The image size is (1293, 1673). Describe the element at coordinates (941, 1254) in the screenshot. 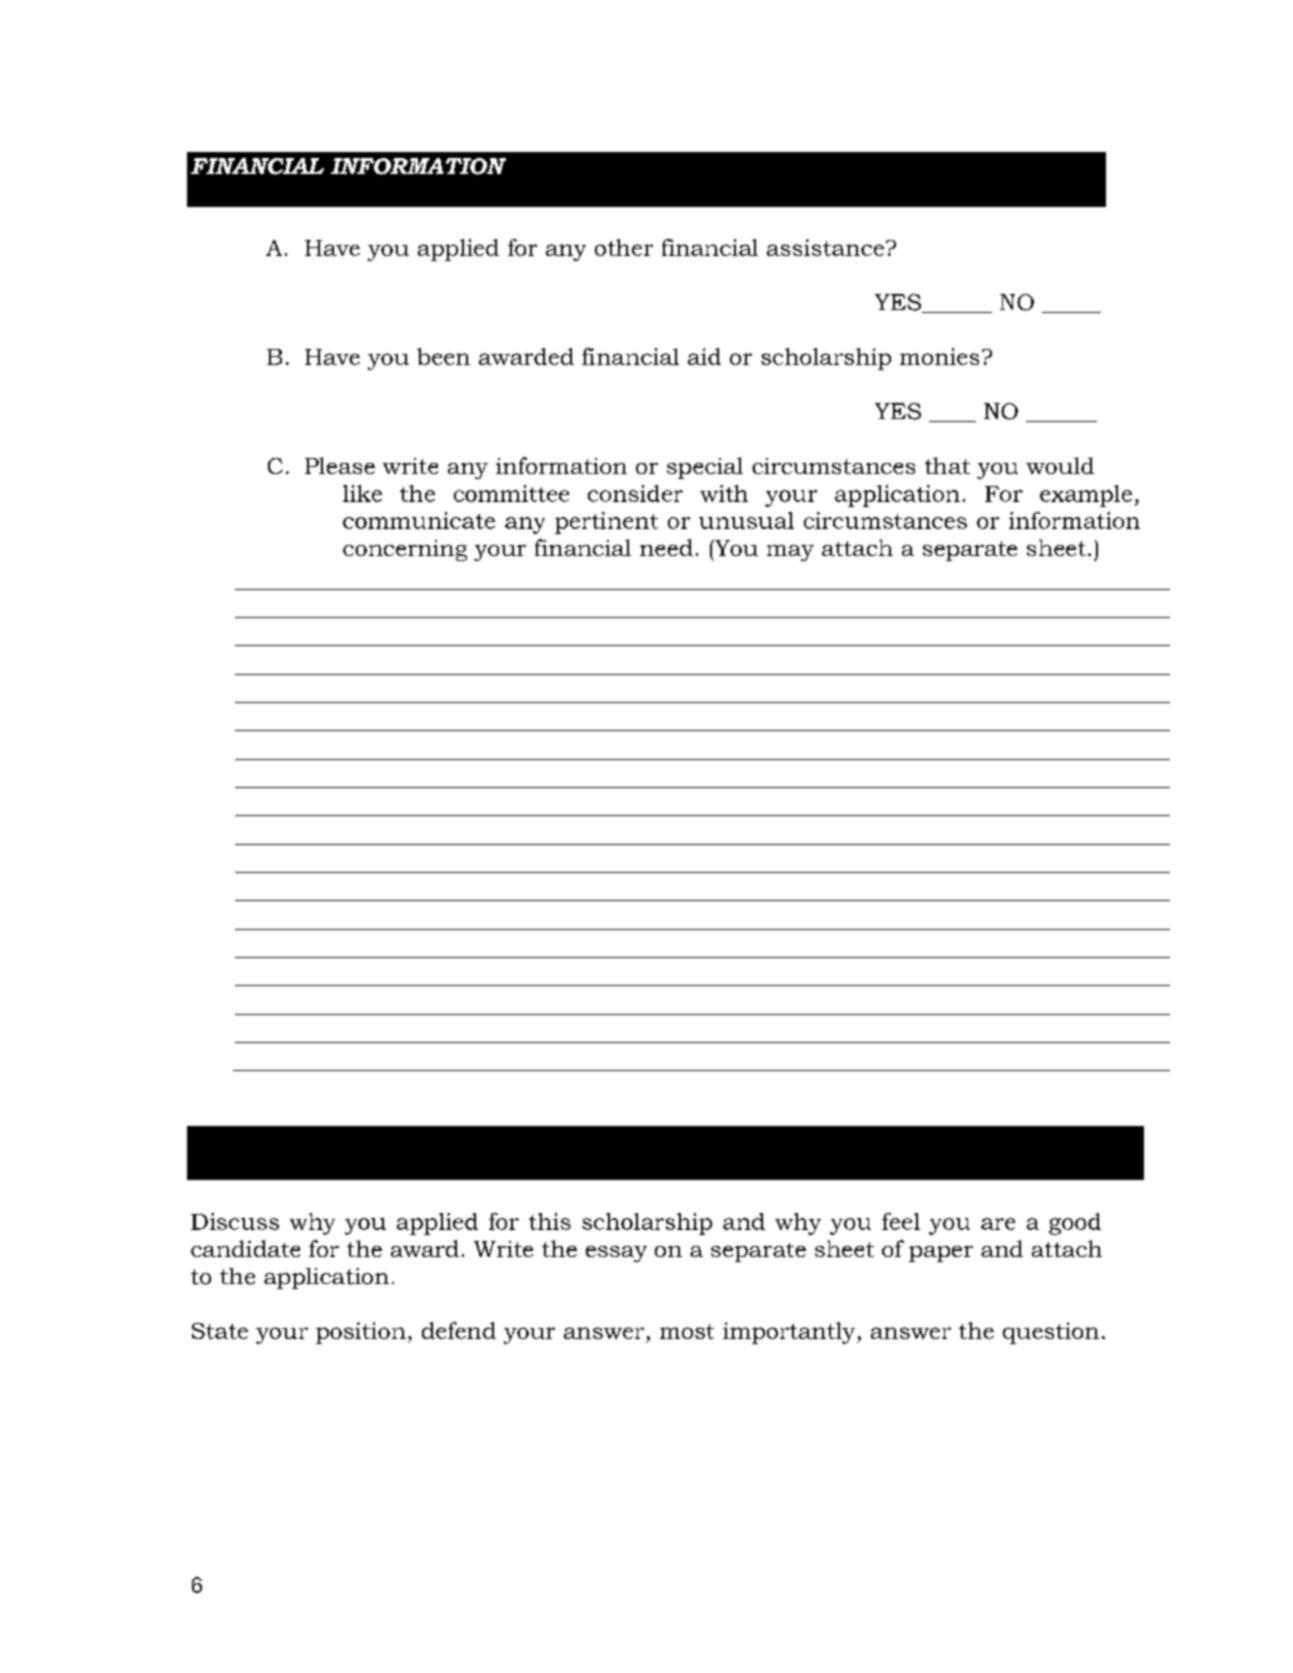

I see `paper` at that location.
